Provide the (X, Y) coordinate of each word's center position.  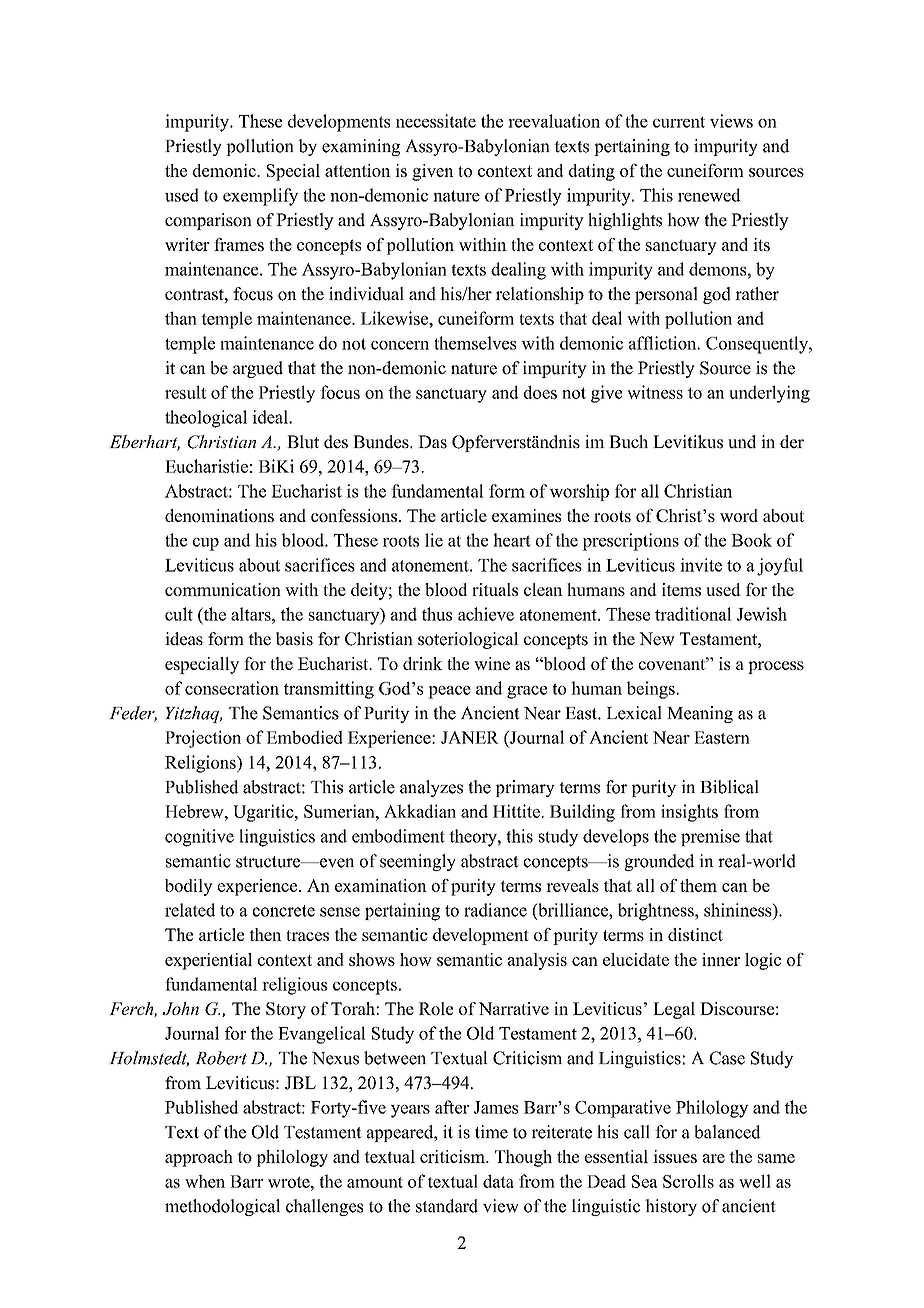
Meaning (700, 714)
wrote (290, 1182)
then (266, 934)
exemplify (260, 197)
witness (655, 392)
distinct (695, 934)
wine (492, 663)
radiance (495, 910)
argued (258, 369)
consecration (232, 688)
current (679, 122)
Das (432, 442)
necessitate (436, 121)
